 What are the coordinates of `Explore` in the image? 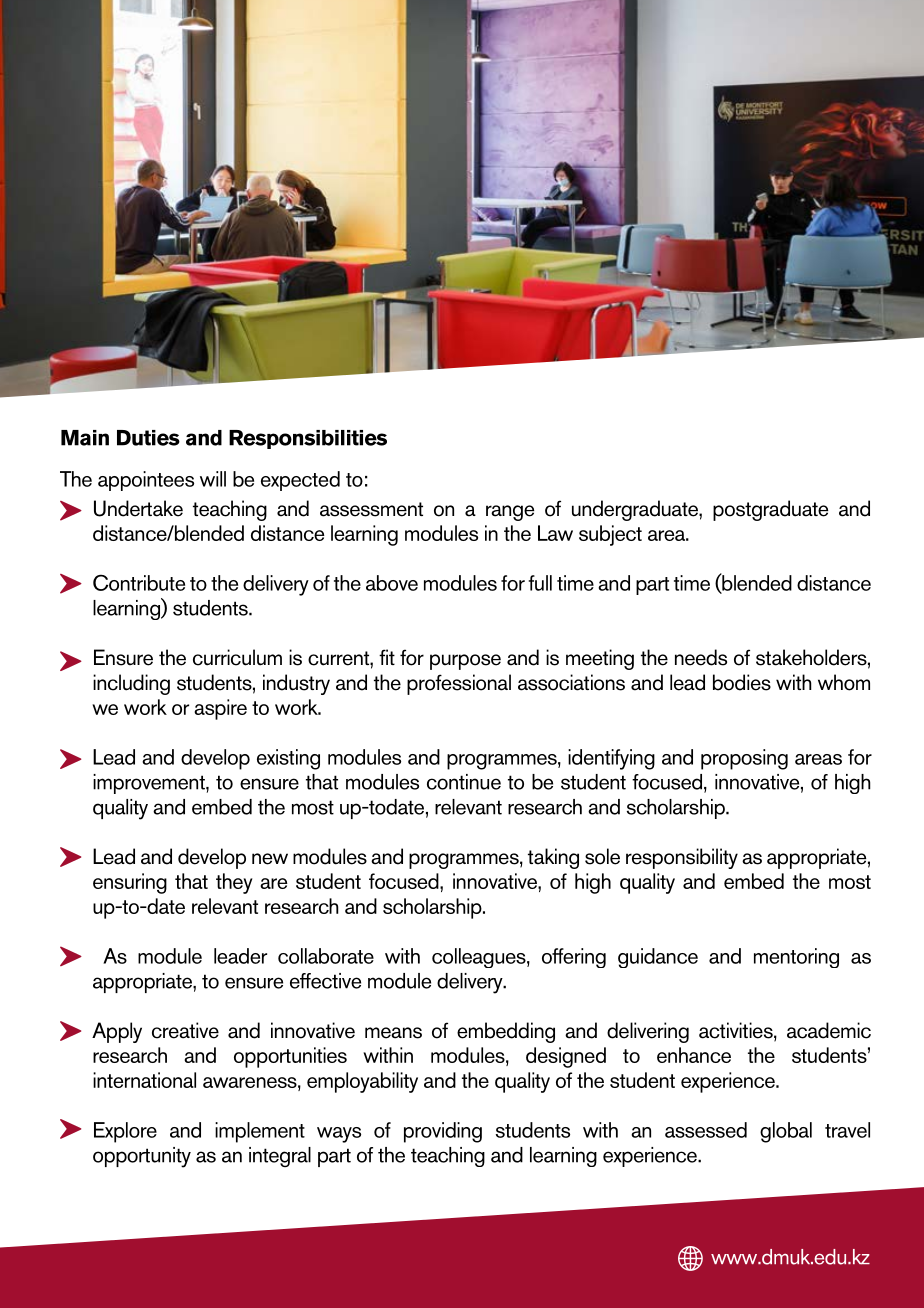 It's located at (125, 1132).
